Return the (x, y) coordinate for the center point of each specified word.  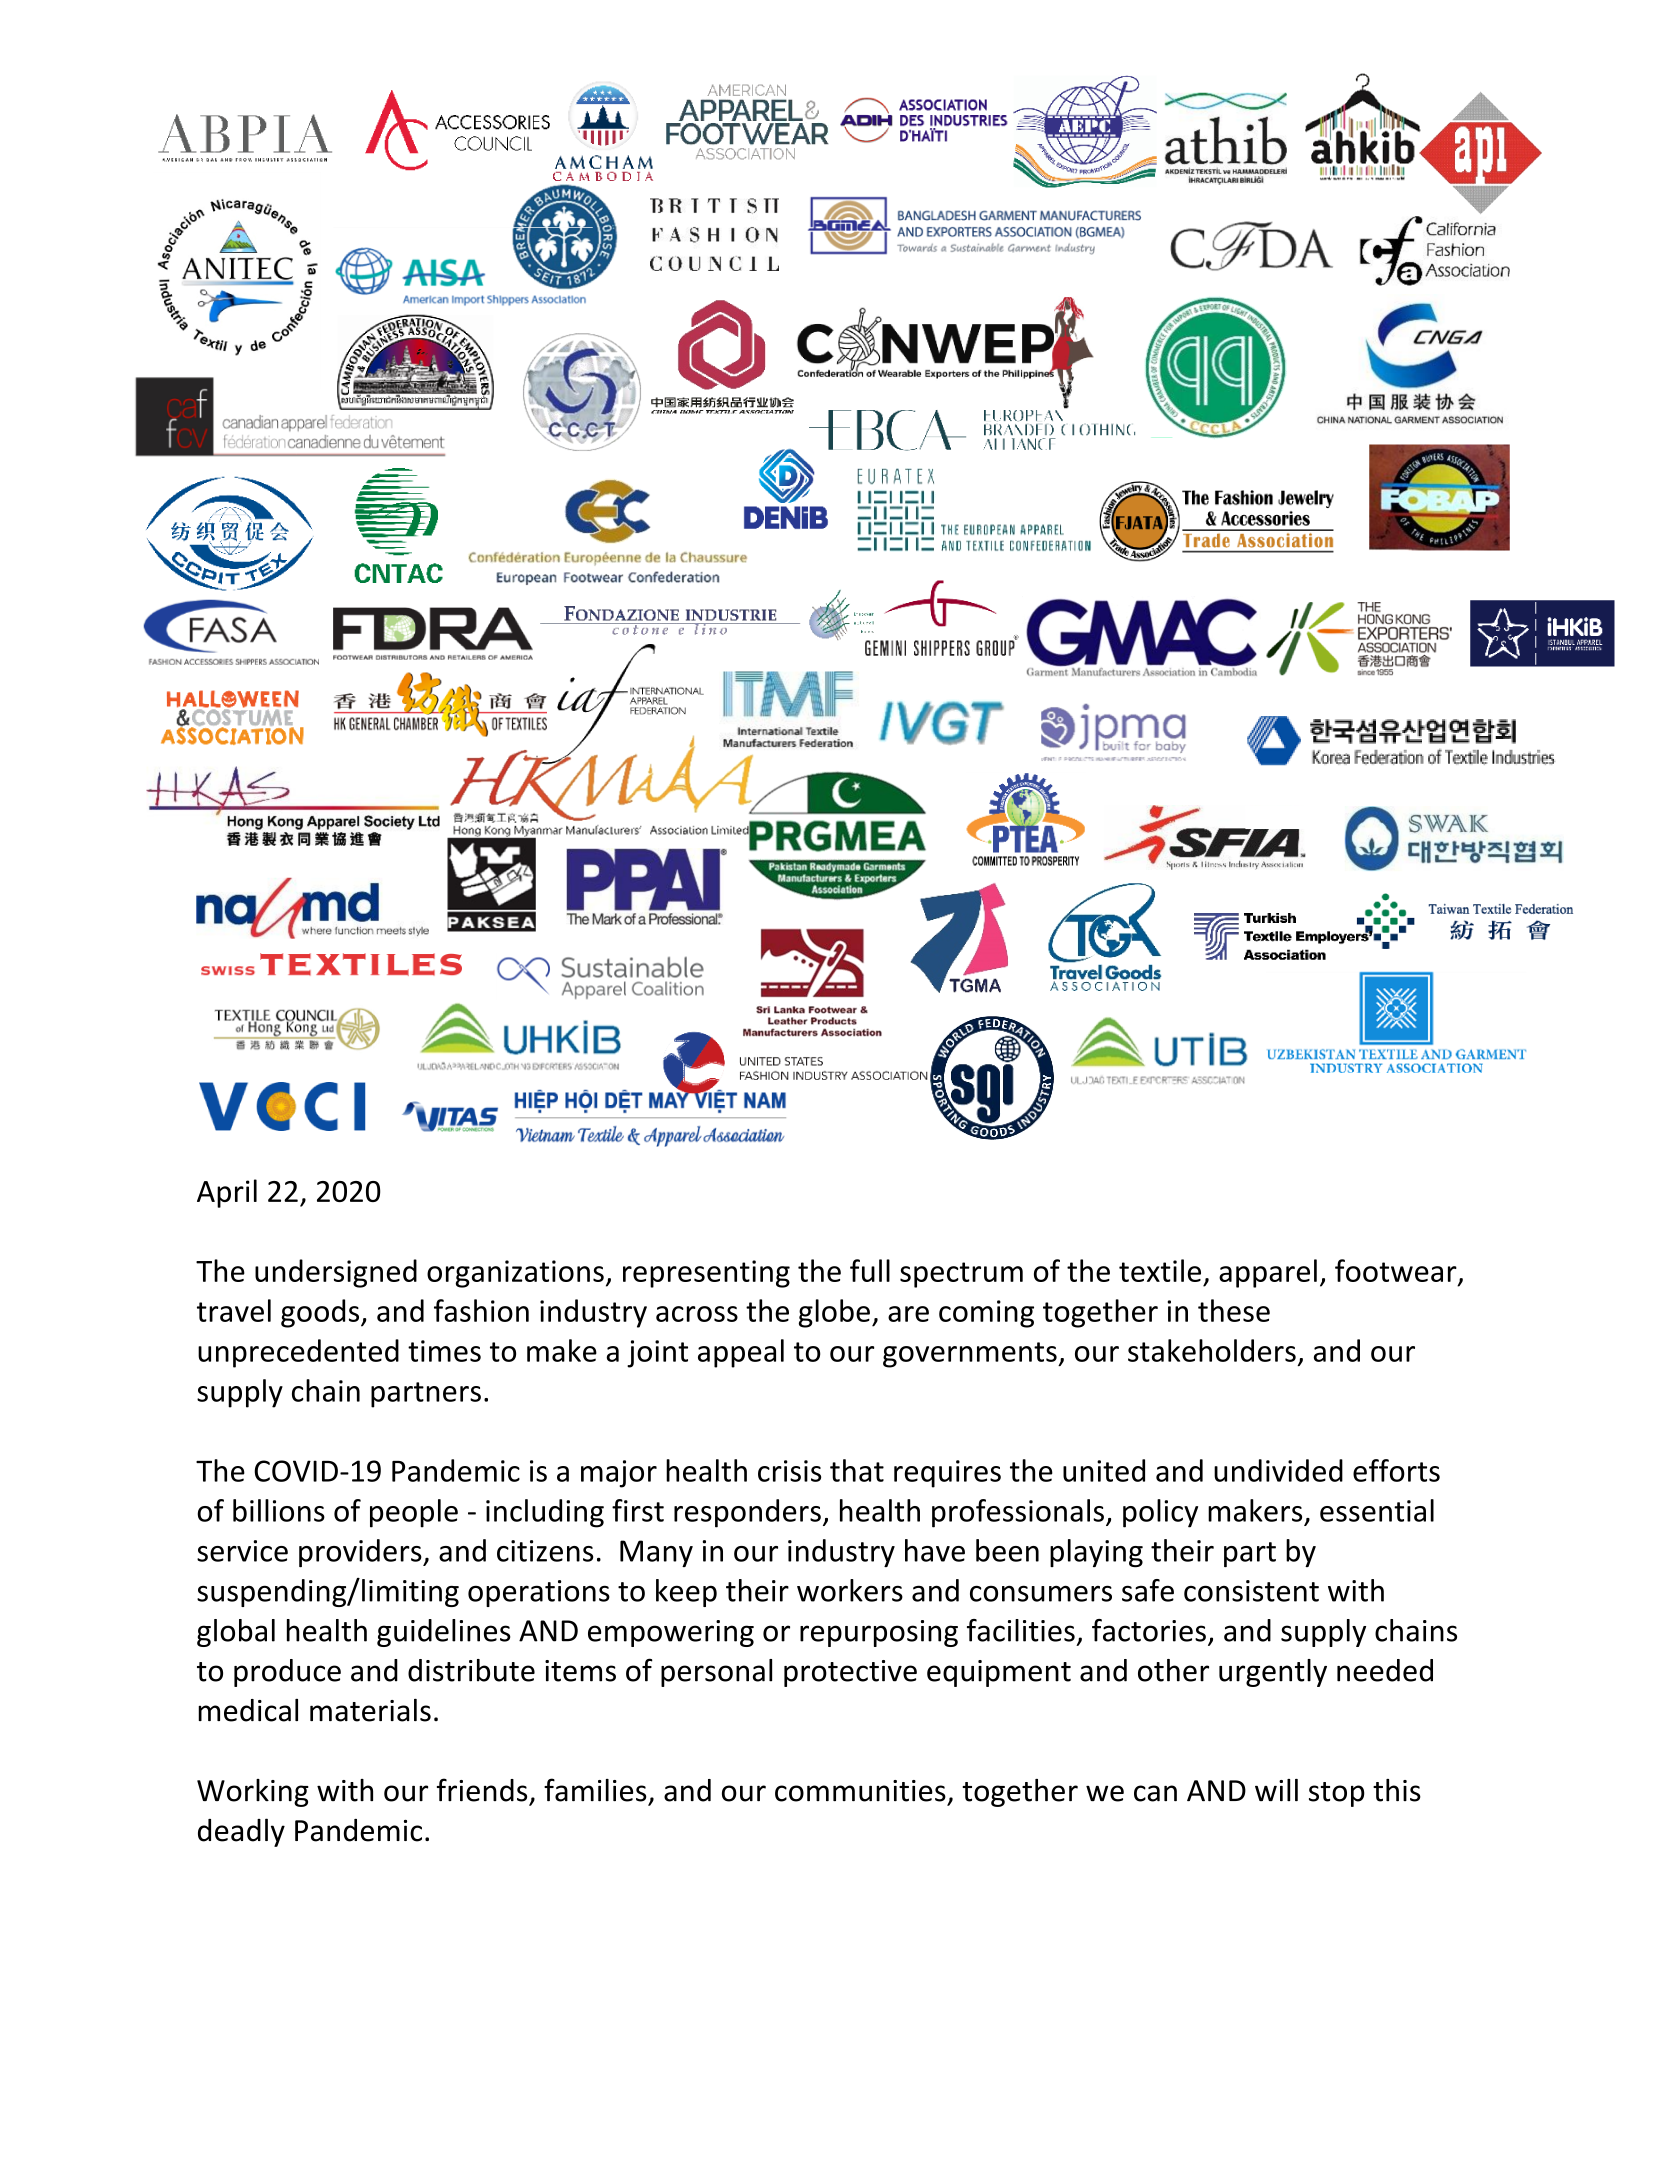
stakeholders (1212, 1350)
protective (850, 1673)
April (227, 1193)
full (870, 1270)
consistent (1251, 1591)
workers (850, 1590)
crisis (789, 1471)
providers (361, 1553)
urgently (1273, 1673)
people (414, 1513)
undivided (1278, 1470)
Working (253, 1793)
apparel (1268, 1273)
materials (370, 1710)
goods (321, 1313)
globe (834, 1313)
